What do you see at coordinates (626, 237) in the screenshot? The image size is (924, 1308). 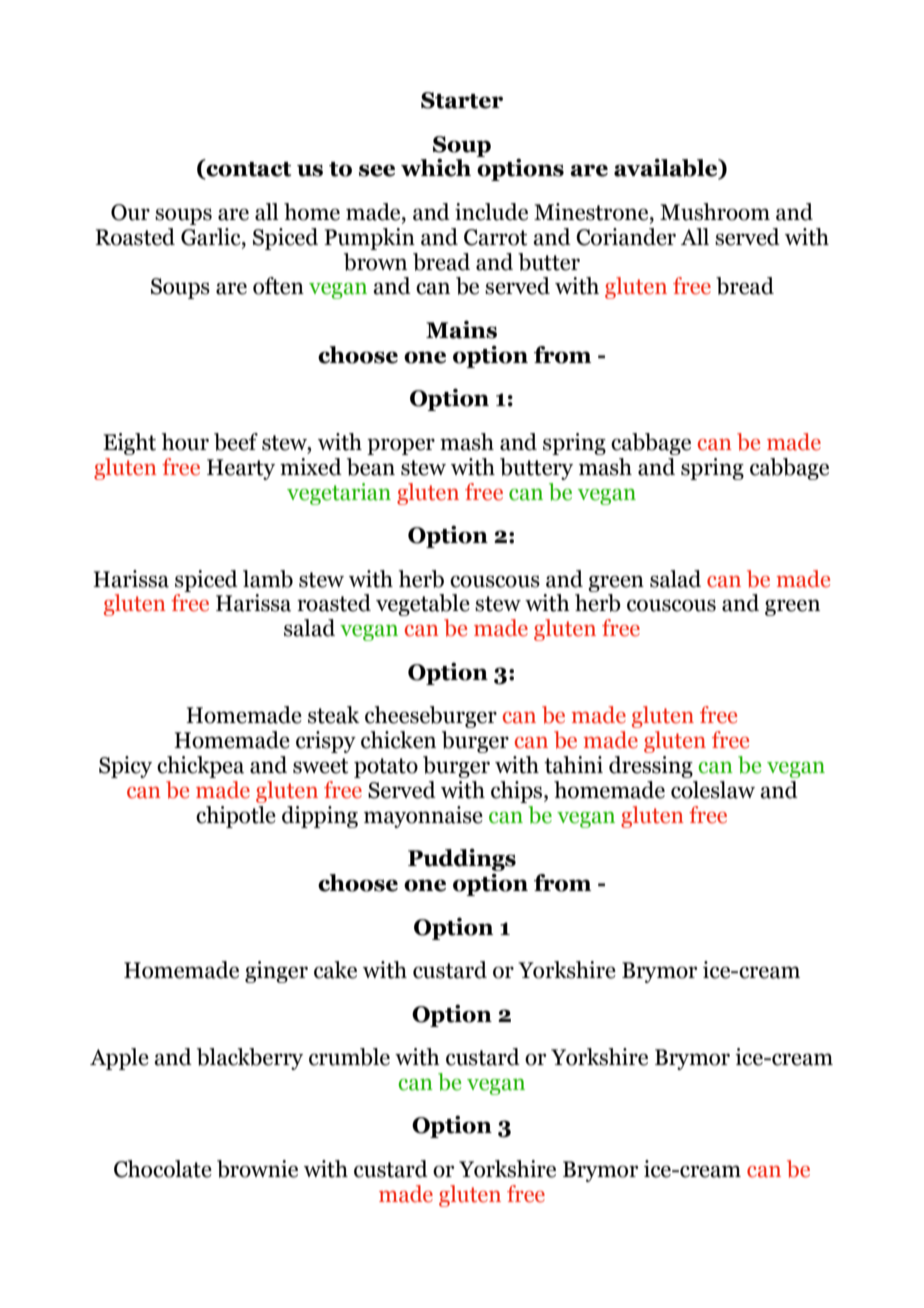 I see `Coriander` at bounding box center [626, 237].
